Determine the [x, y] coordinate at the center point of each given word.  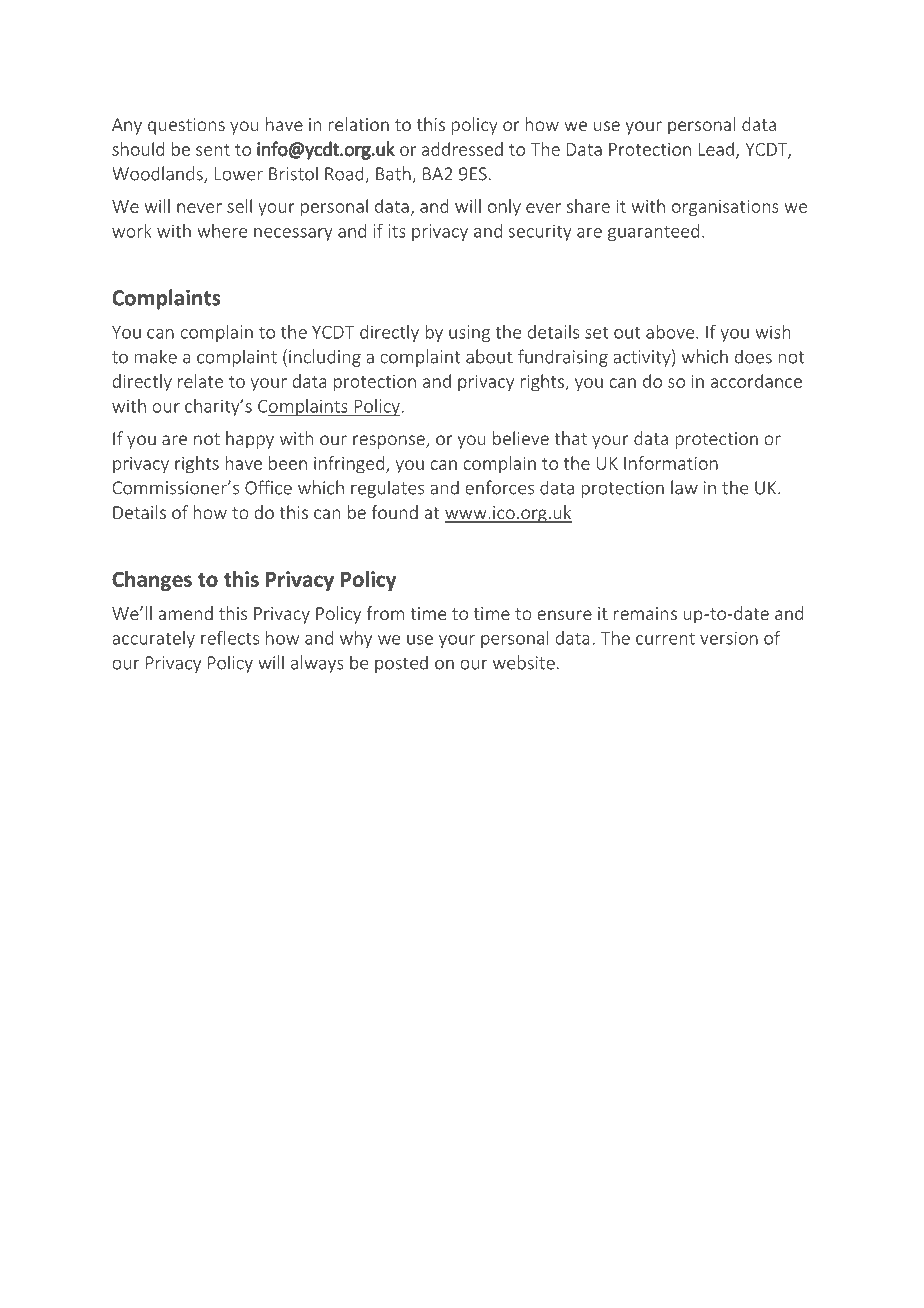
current [665, 639]
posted [401, 664]
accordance [756, 381]
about [489, 356]
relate [200, 381]
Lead [716, 149]
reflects [230, 637]
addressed [462, 149]
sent [213, 150]
